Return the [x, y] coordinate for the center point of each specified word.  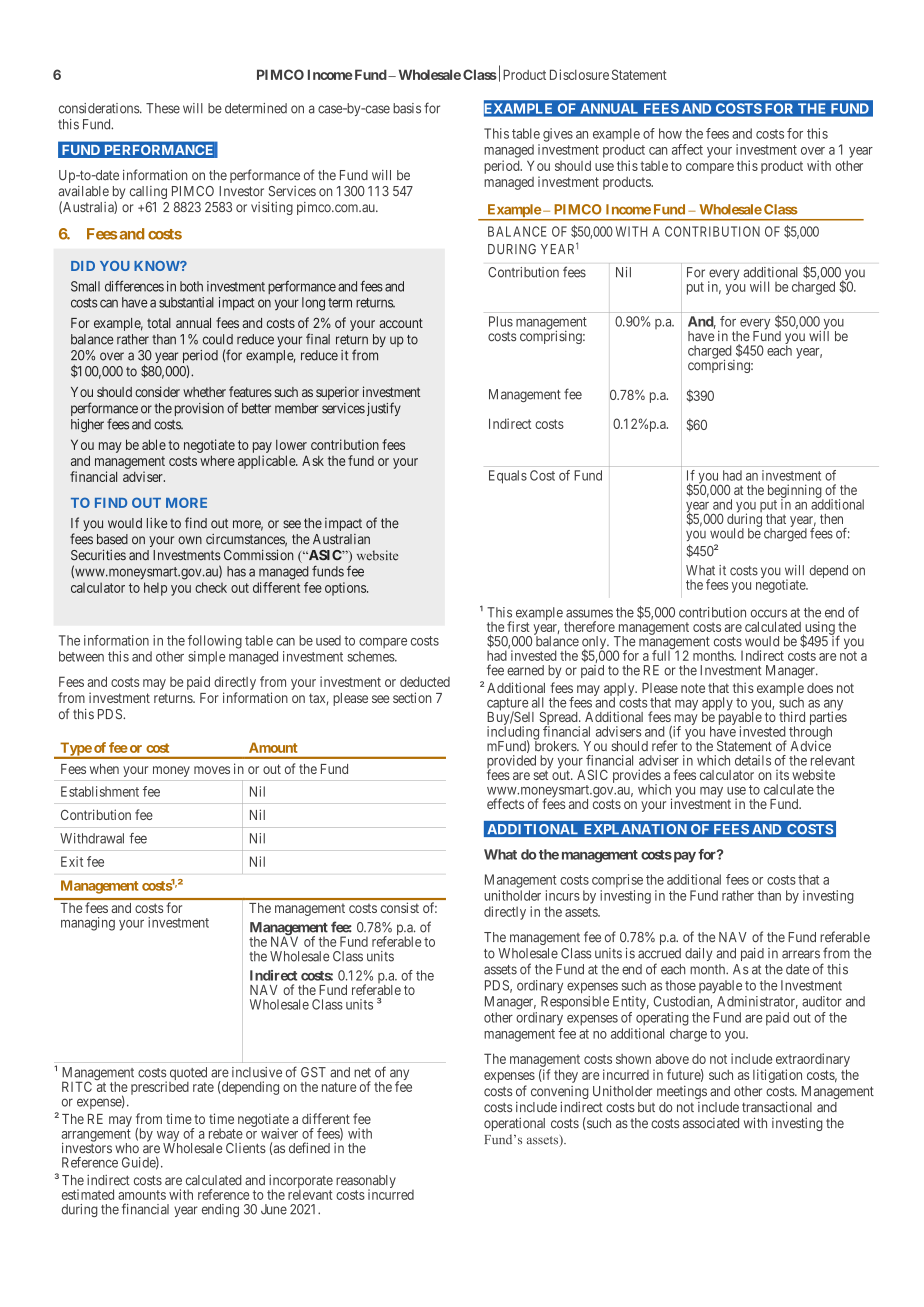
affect [687, 149]
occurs [769, 613]
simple [206, 658]
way [168, 1137]
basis [407, 108]
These [163, 108]
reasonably [366, 1183]
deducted [425, 682]
